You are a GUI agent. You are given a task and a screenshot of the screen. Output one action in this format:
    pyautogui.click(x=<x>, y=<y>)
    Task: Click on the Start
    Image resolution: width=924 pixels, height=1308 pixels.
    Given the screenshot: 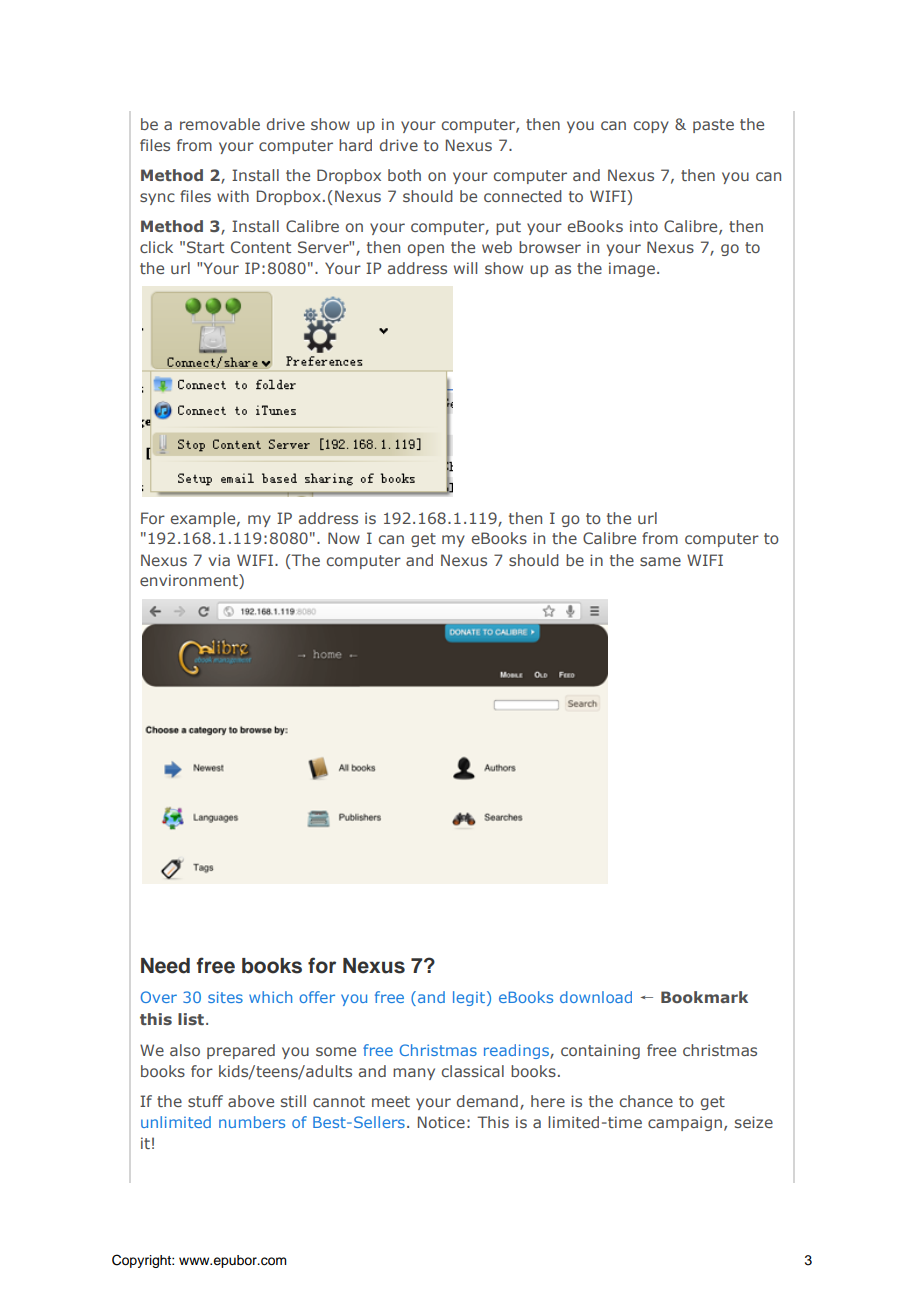 What is the action you would take?
    pyautogui.click(x=205, y=247)
